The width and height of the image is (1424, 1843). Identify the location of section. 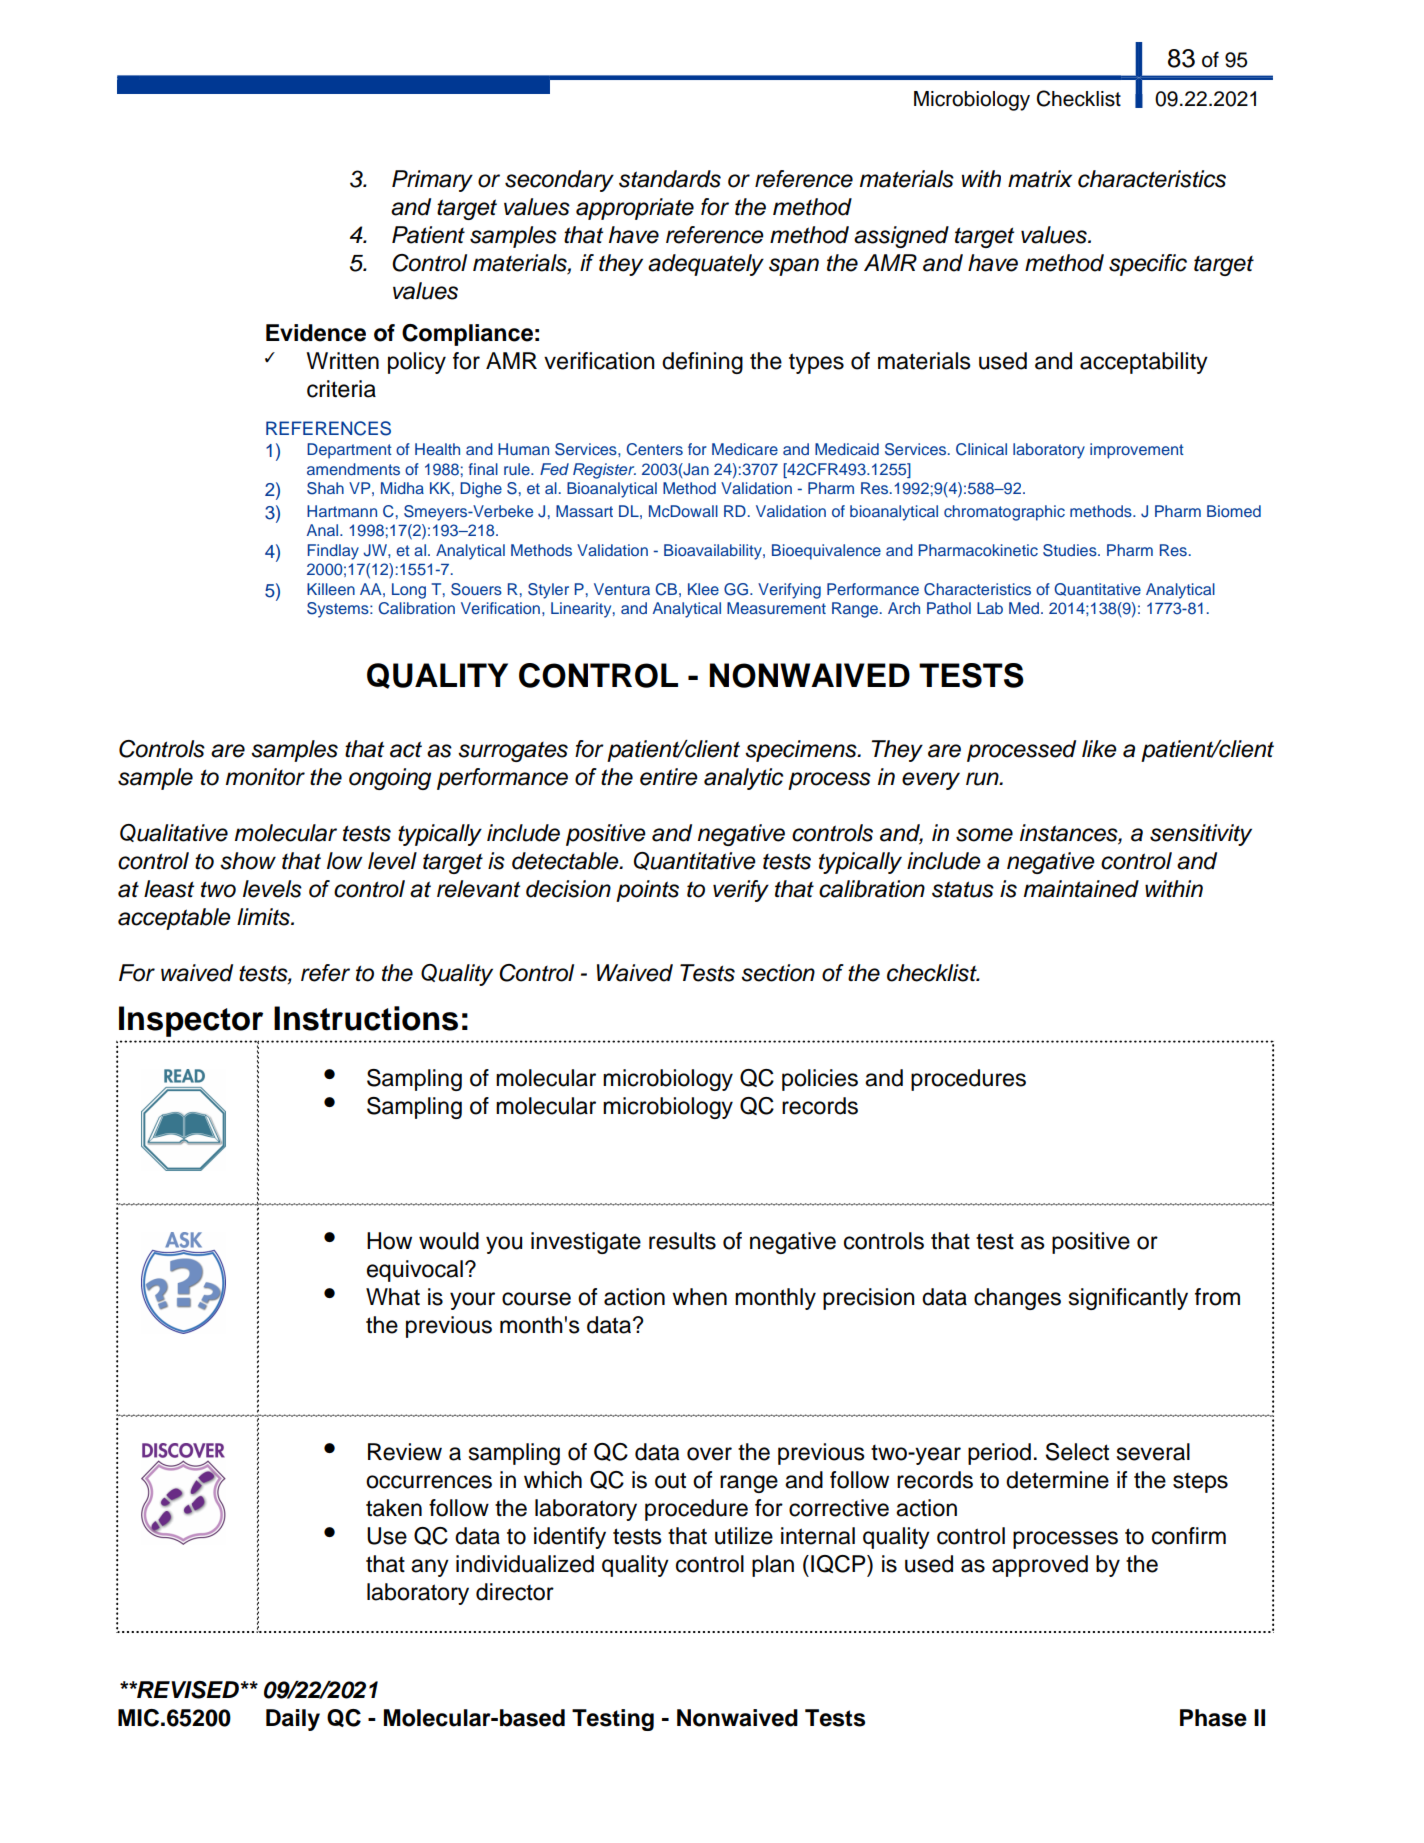
(778, 973).
